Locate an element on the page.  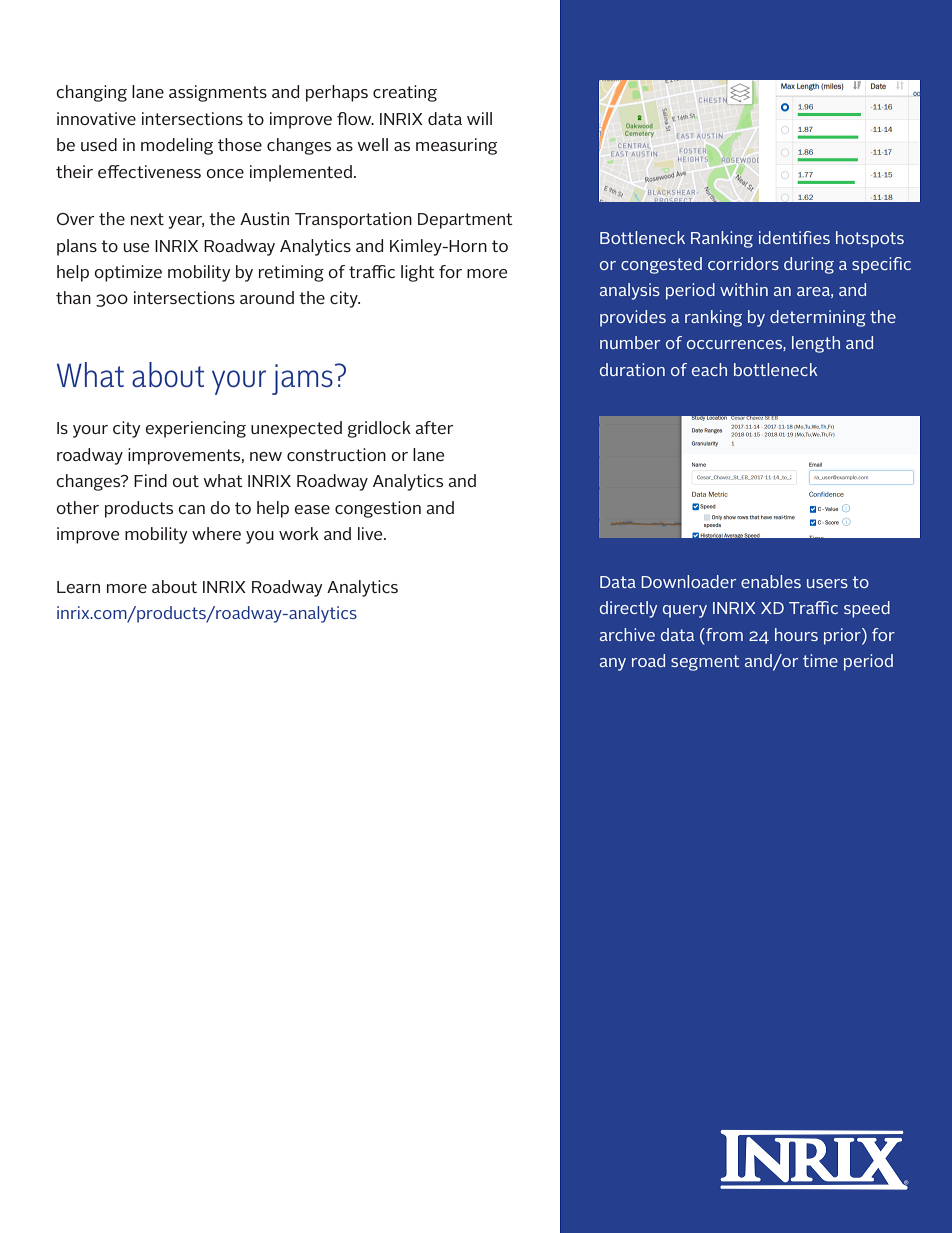
enables is located at coordinates (771, 581).
